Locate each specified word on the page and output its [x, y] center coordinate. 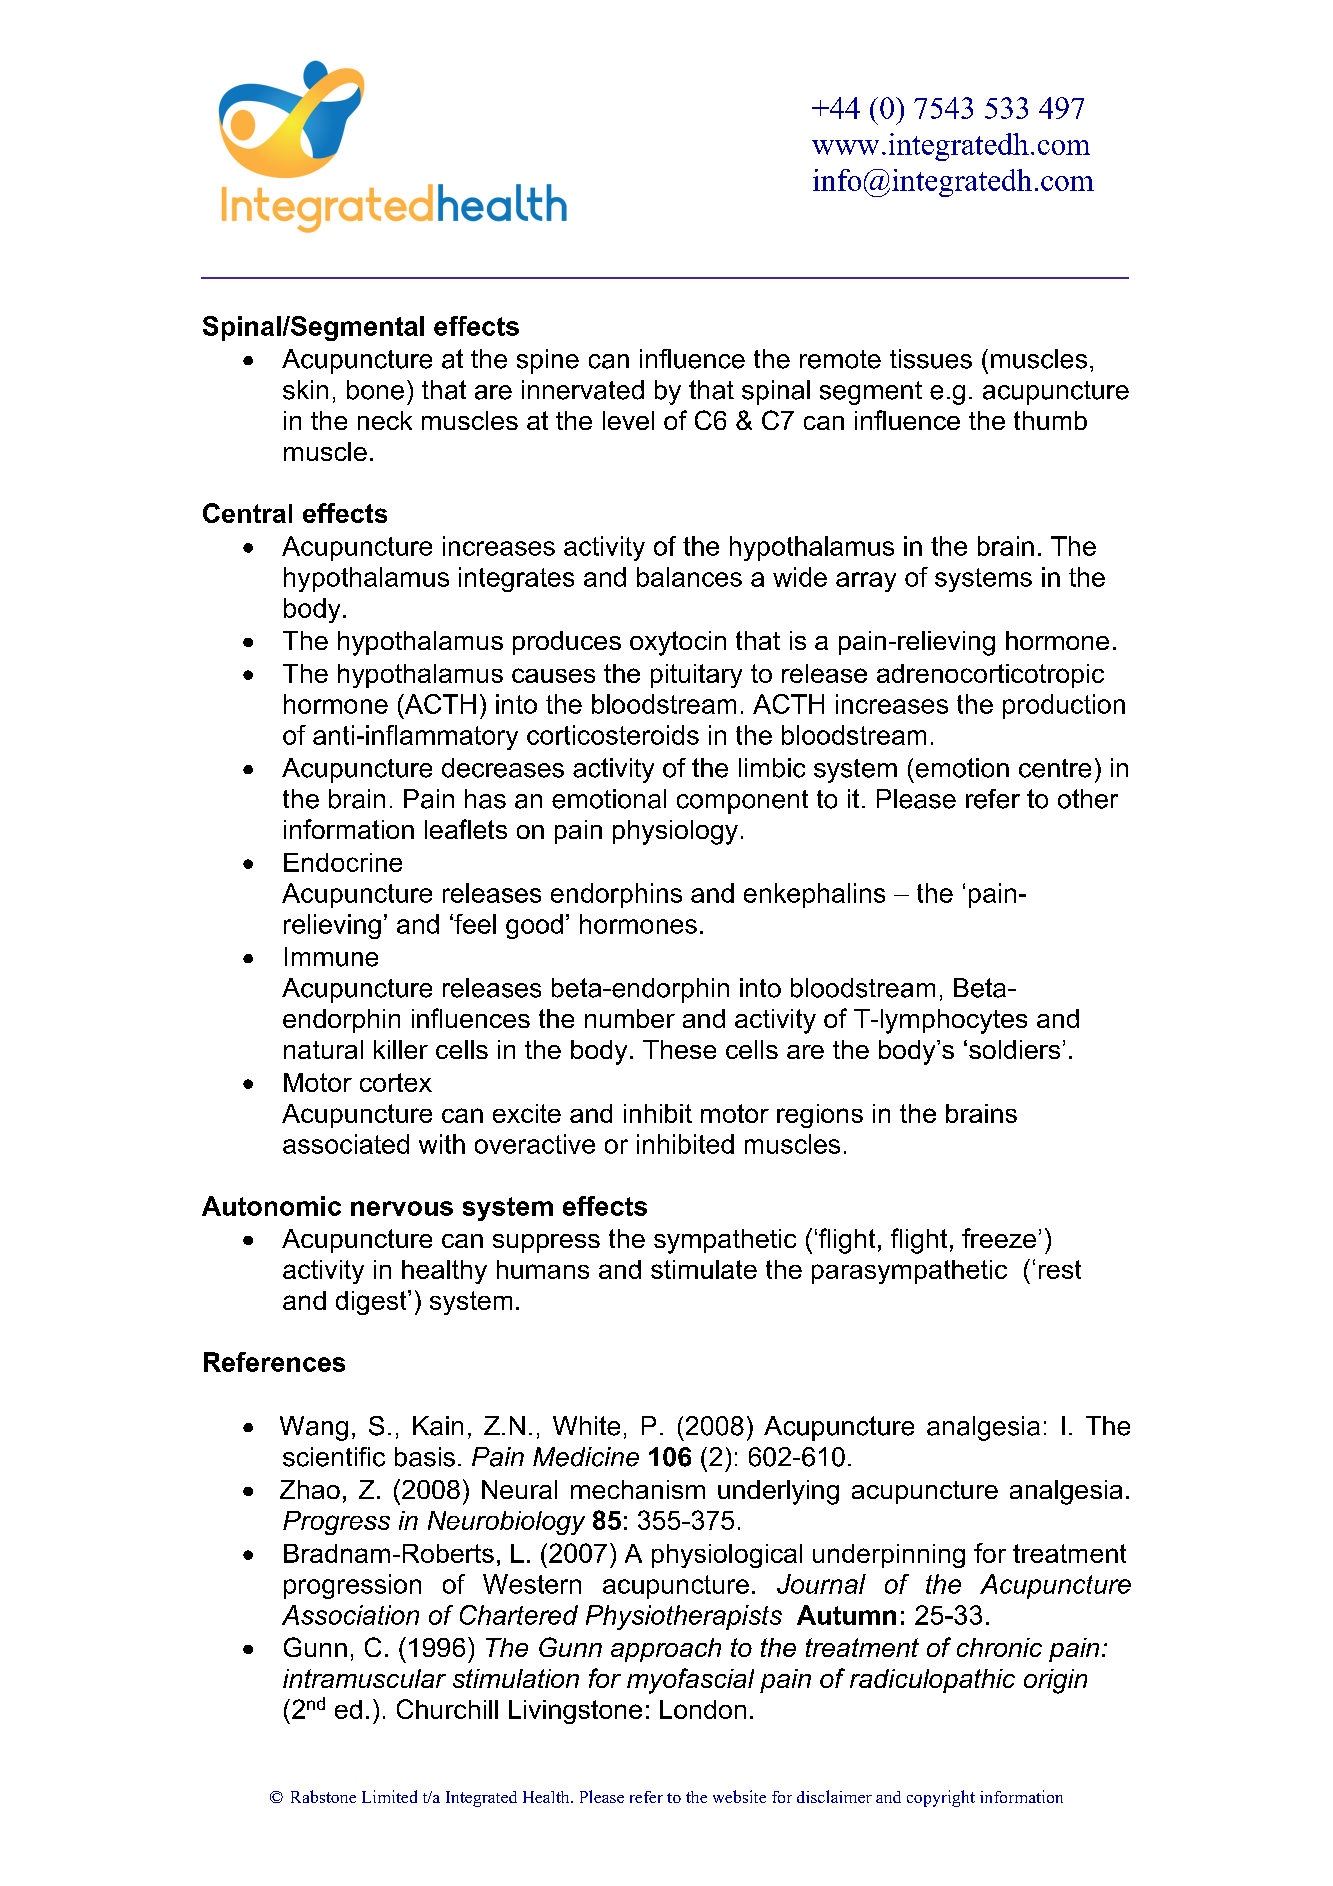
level [628, 420]
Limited [389, 1796]
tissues [931, 359]
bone [375, 390]
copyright [941, 1798]
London [703, 1709]
